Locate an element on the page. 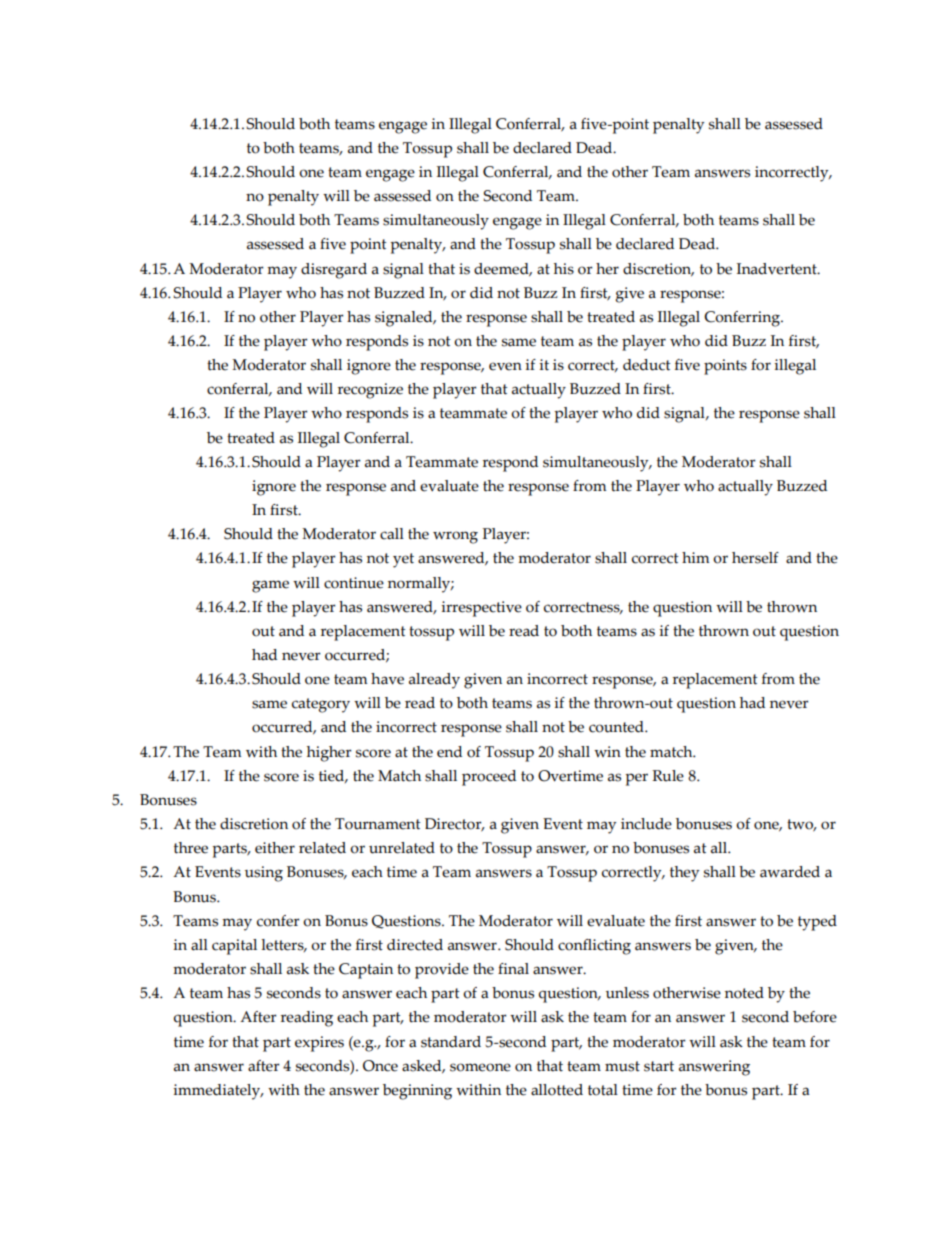 The image size is (952, 1233). Inadvertent is located at coordinates (778, 269).
